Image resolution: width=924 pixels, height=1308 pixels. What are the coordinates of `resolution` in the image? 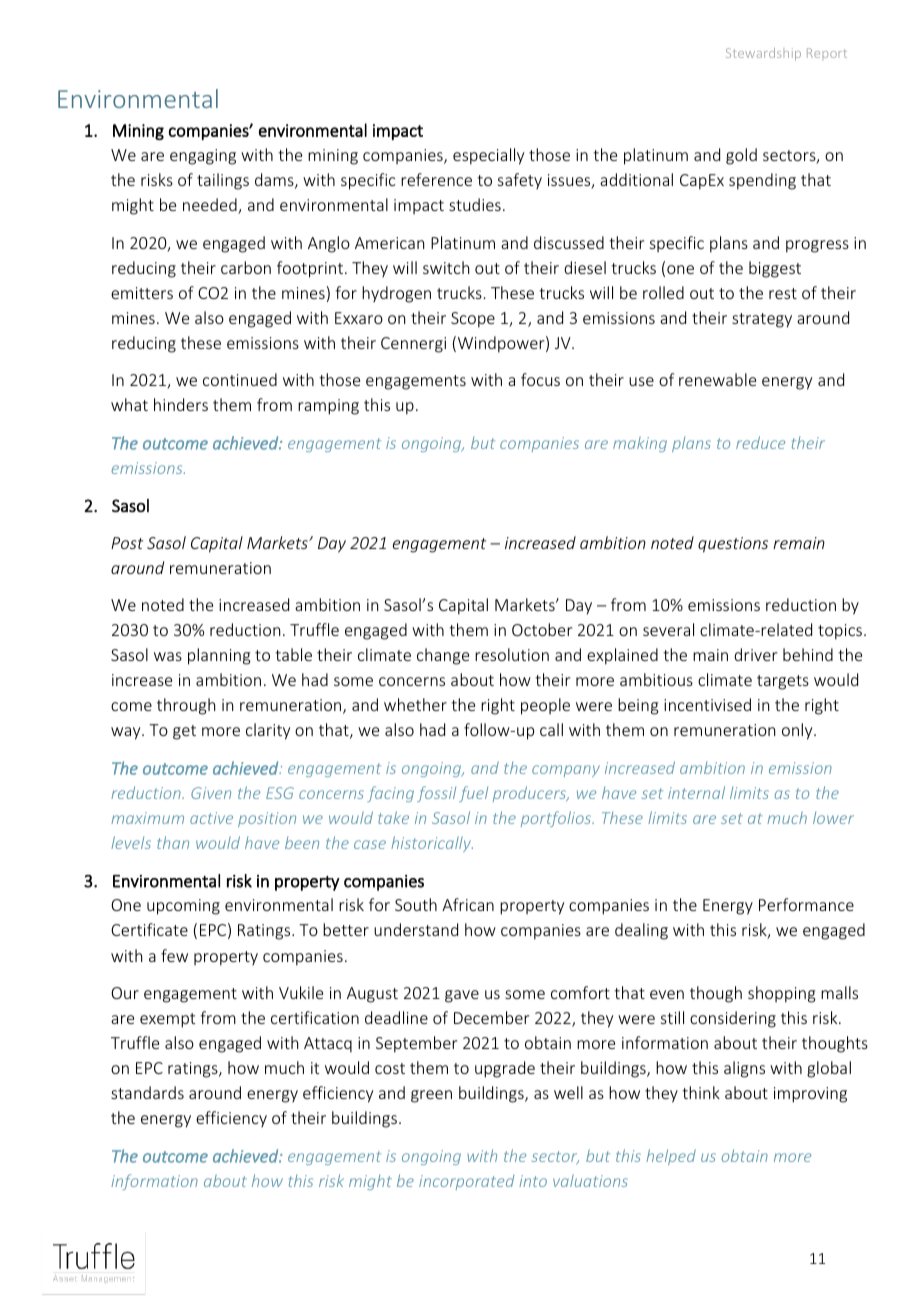 It's located at (512, 654).
